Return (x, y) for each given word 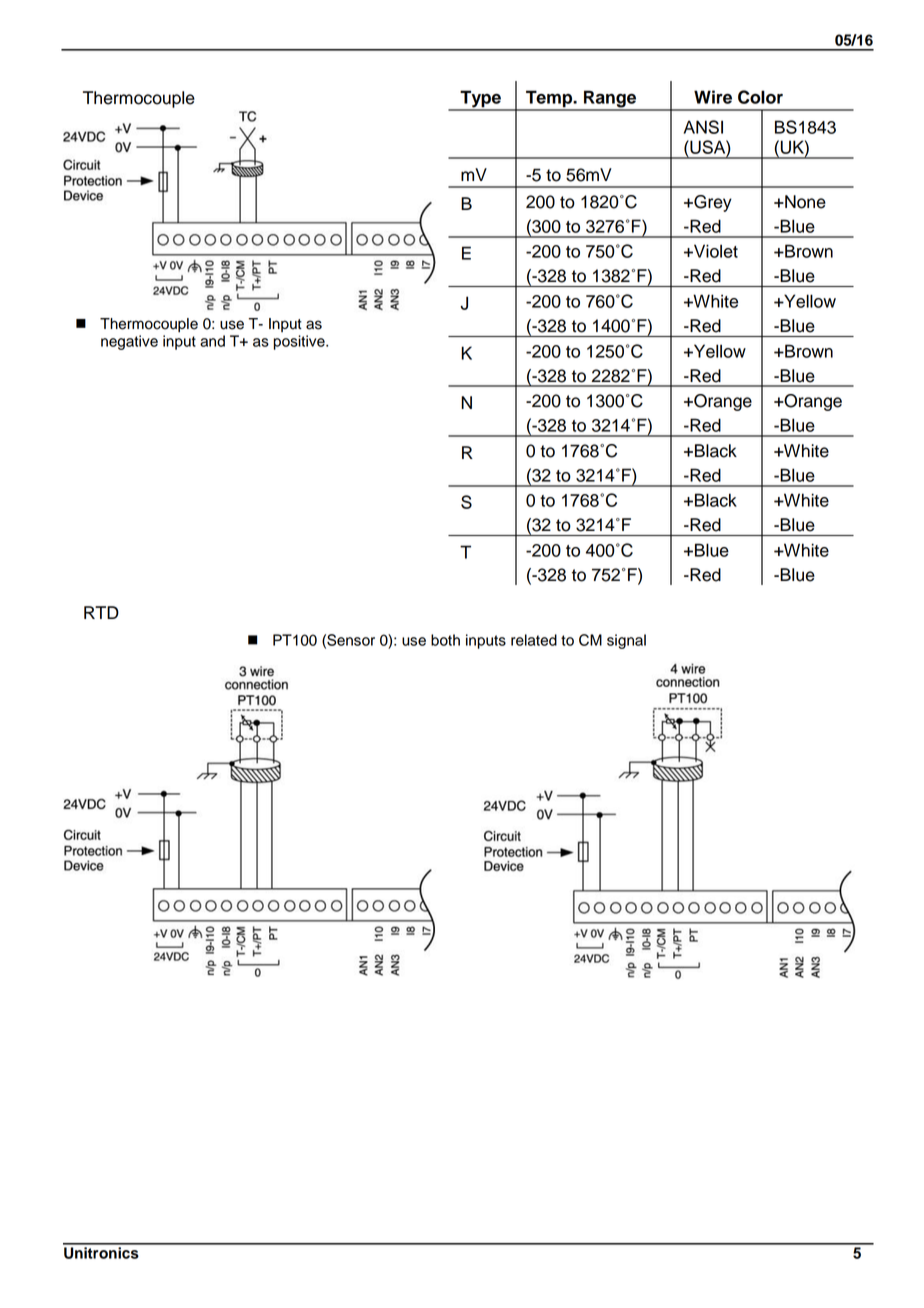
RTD (101, 612)
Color (760, 97)
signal (626, 641)
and (212, 341)
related (534, 640)
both (445, 640)
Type (480, 100)
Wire (713, 97)
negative (129, 342)
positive (300, 342)
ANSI (703, 127)
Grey (712, 203)
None (804, 202)
